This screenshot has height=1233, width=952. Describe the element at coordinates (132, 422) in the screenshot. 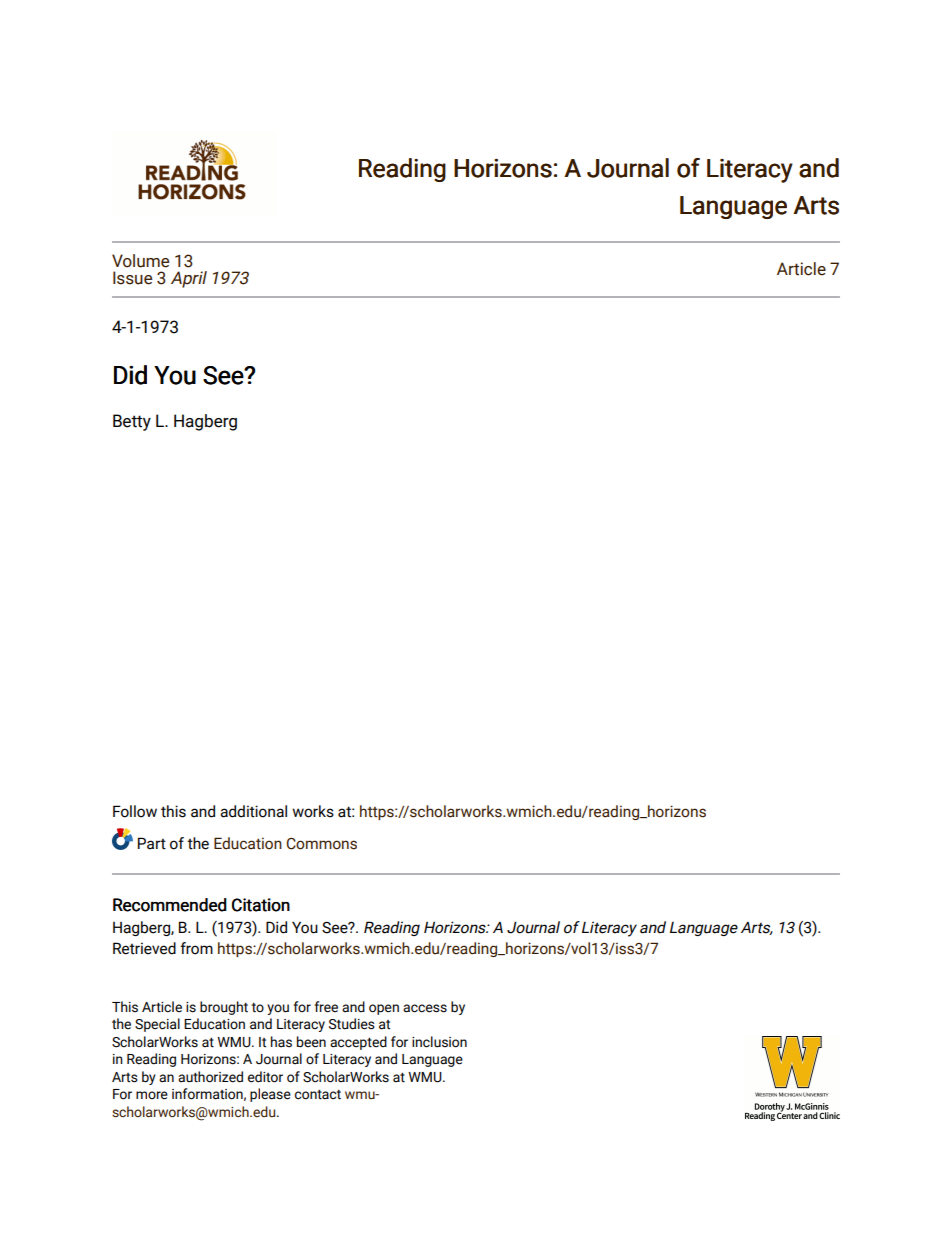

I see `Betty` at that location.
